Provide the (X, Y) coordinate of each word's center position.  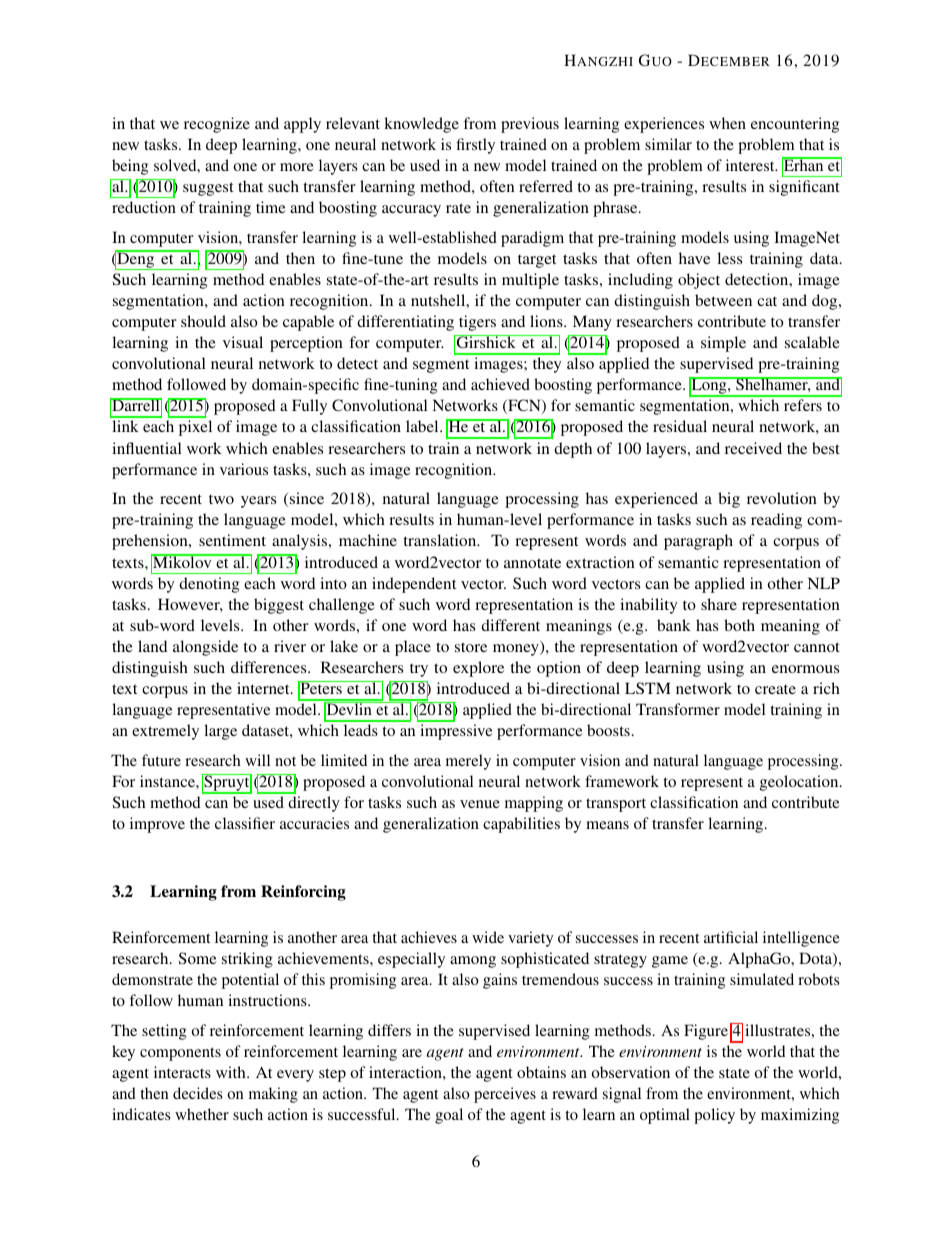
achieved (500, 384)
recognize (217, 125)
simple (723, 344)
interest (751, 165)
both (739, 625)
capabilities (521, 825)
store (471, 647)
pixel (195, 428)
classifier (245, 823)
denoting (209, 585)
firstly (475, 146)
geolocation (800, 783)
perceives (505, 1095)
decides (197, 1093)
